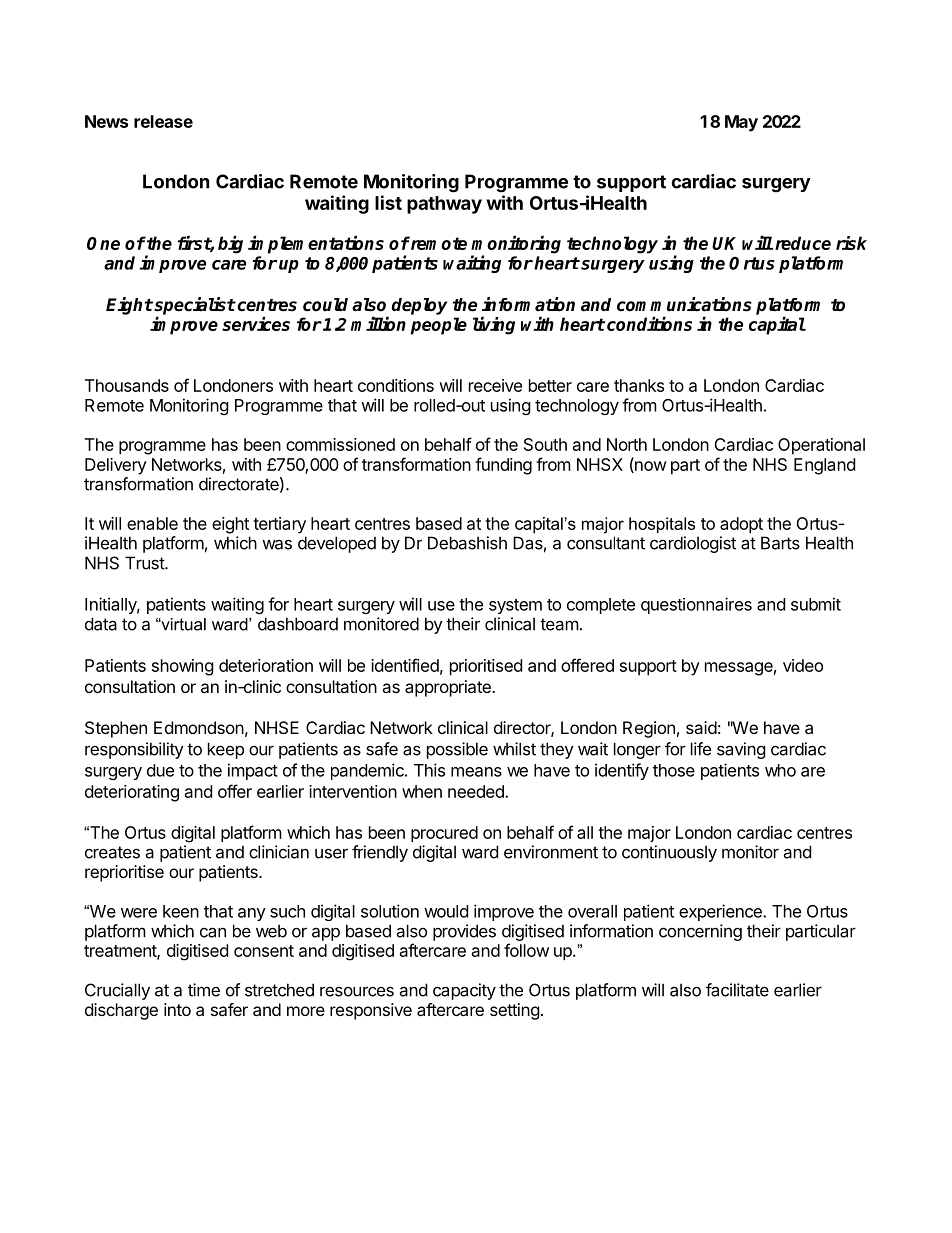 This screenshot has width=952, height=1233. I want to click on appropriate, so click(449, 688).
